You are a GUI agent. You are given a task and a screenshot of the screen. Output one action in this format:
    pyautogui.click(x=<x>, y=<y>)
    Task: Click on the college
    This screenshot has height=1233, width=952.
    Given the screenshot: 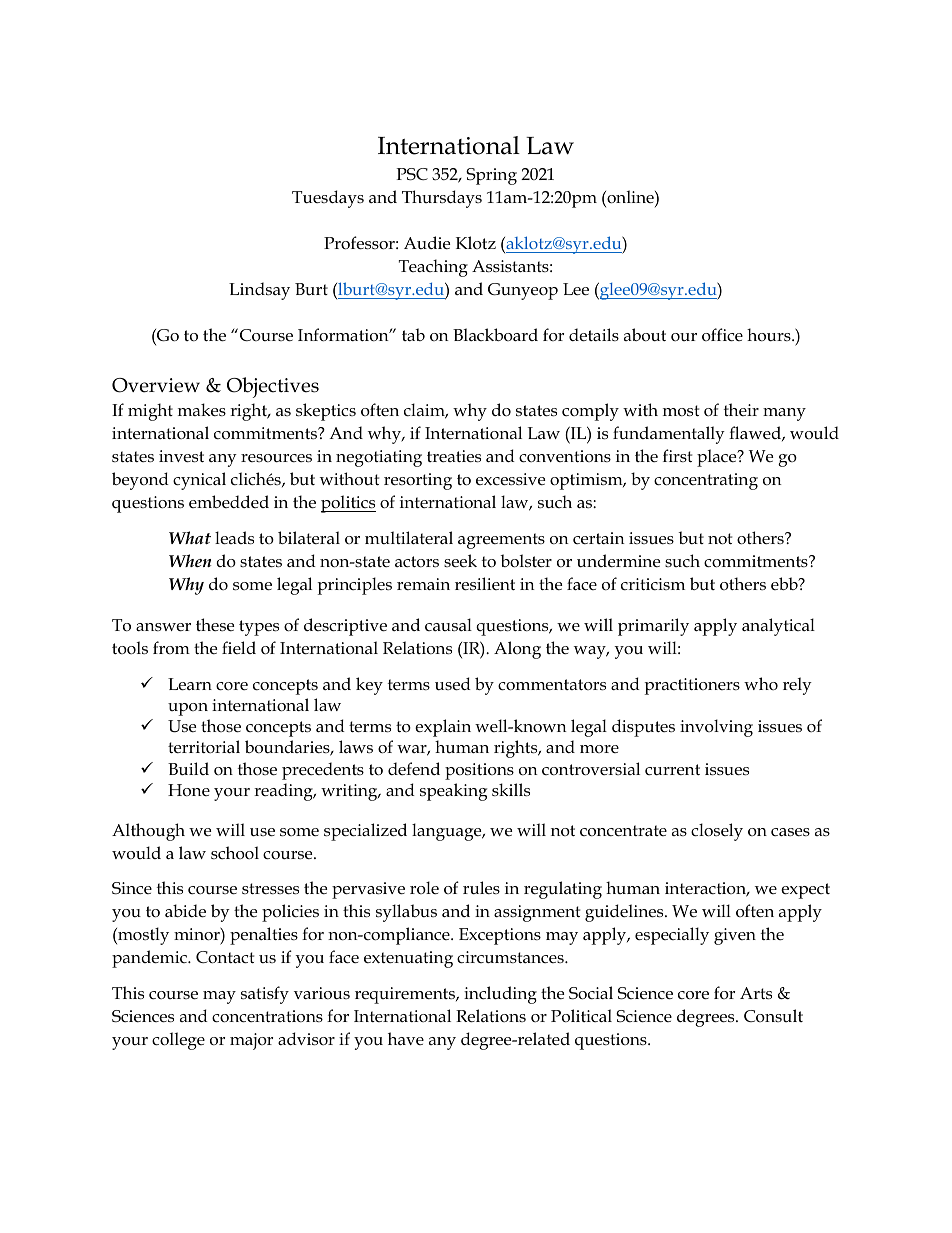 What is the action you would take?
    pyautogui.click(x=178, y=1041)
